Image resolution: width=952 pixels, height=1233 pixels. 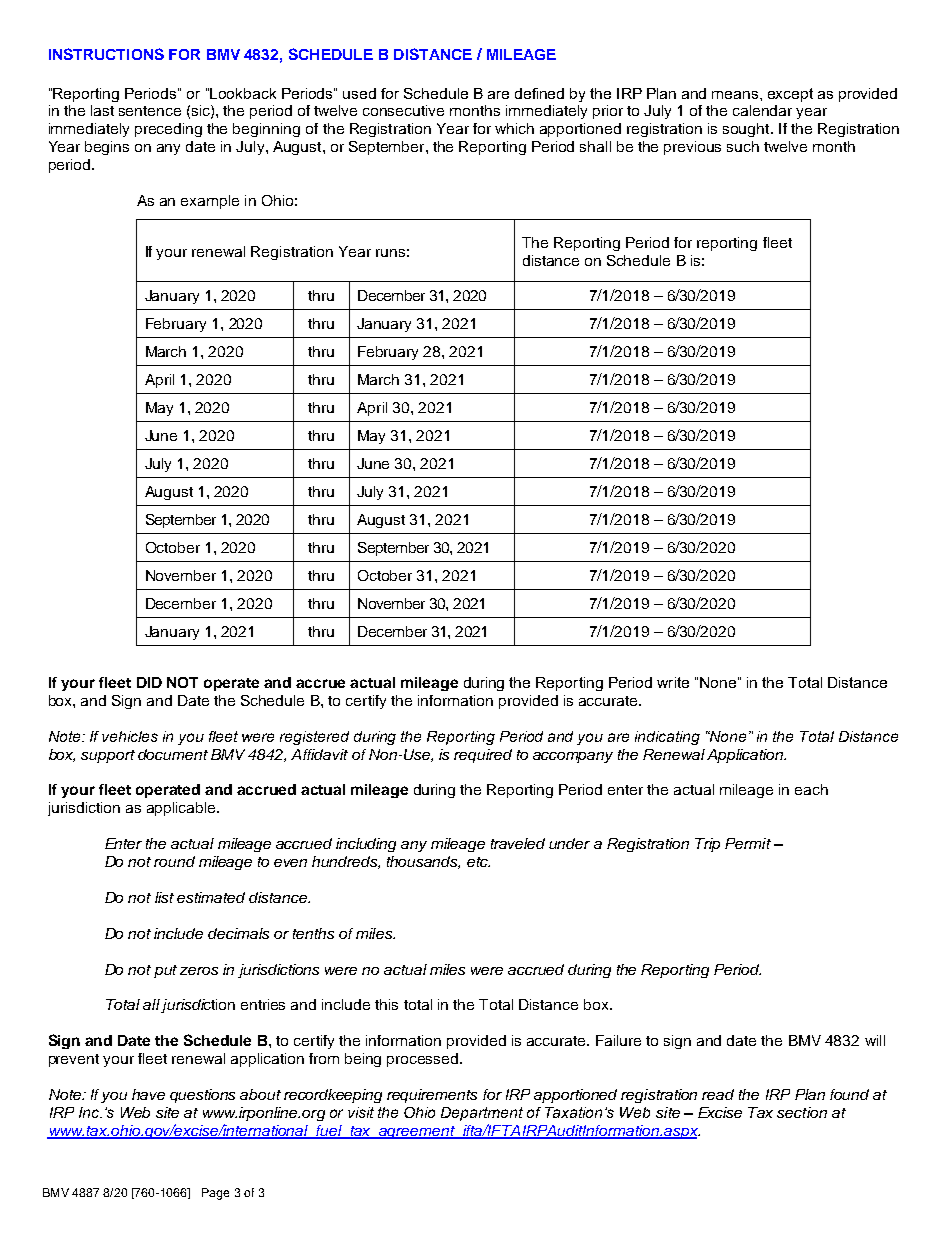 I want to click on write, so click(x=673, y=682).
